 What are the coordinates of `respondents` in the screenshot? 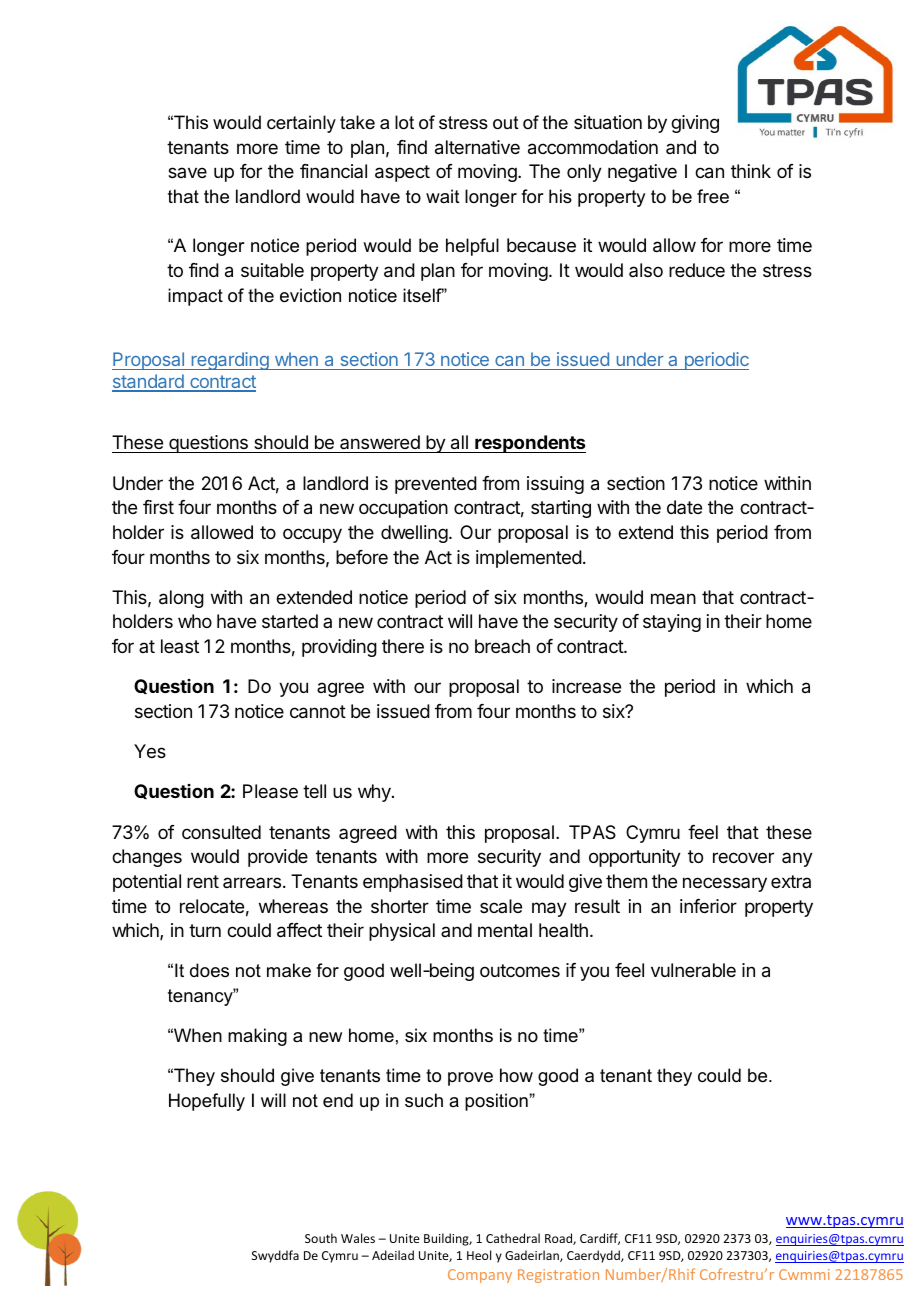 It's located at (529, 444).
